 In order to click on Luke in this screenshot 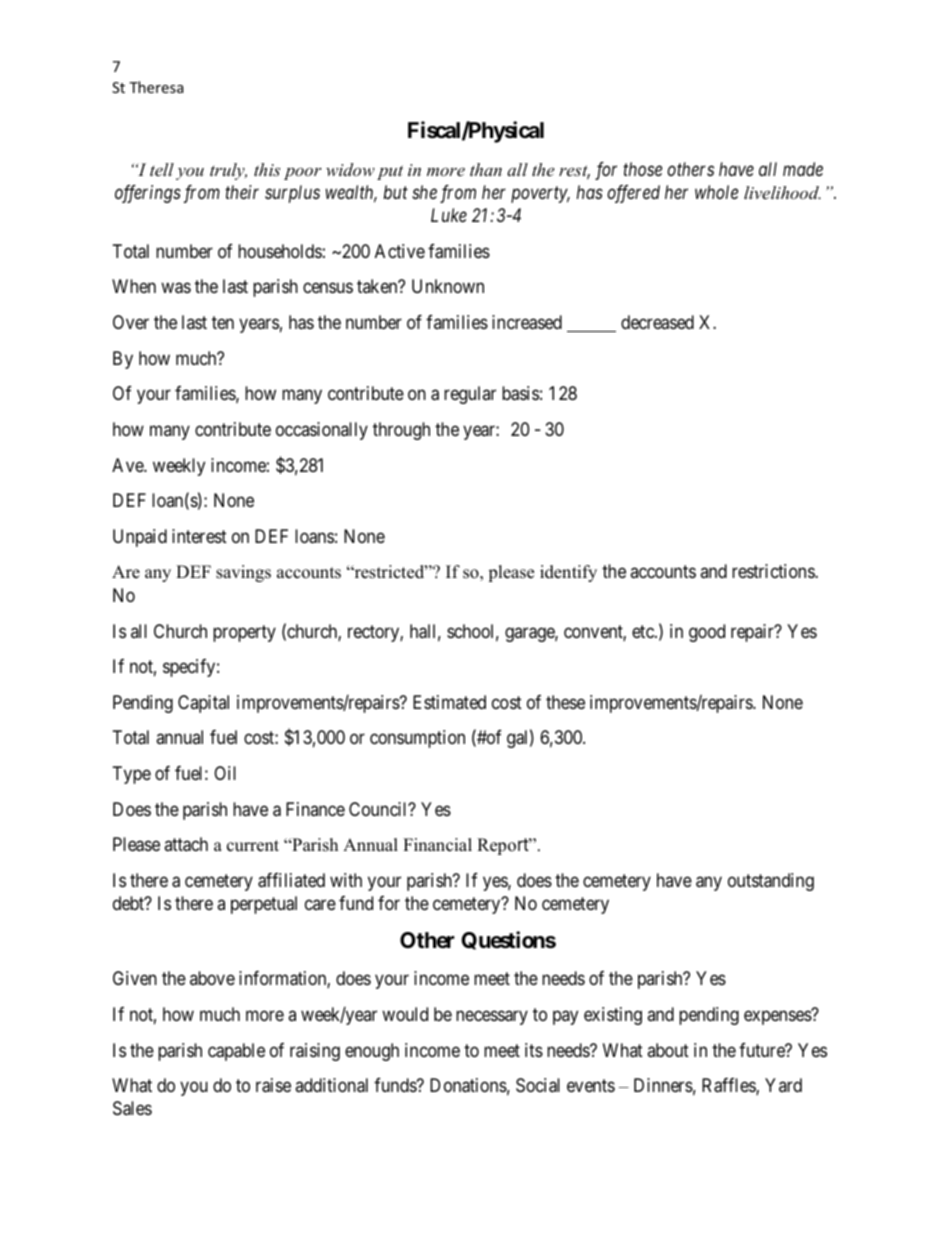, I will do `click(449, 215)`.
